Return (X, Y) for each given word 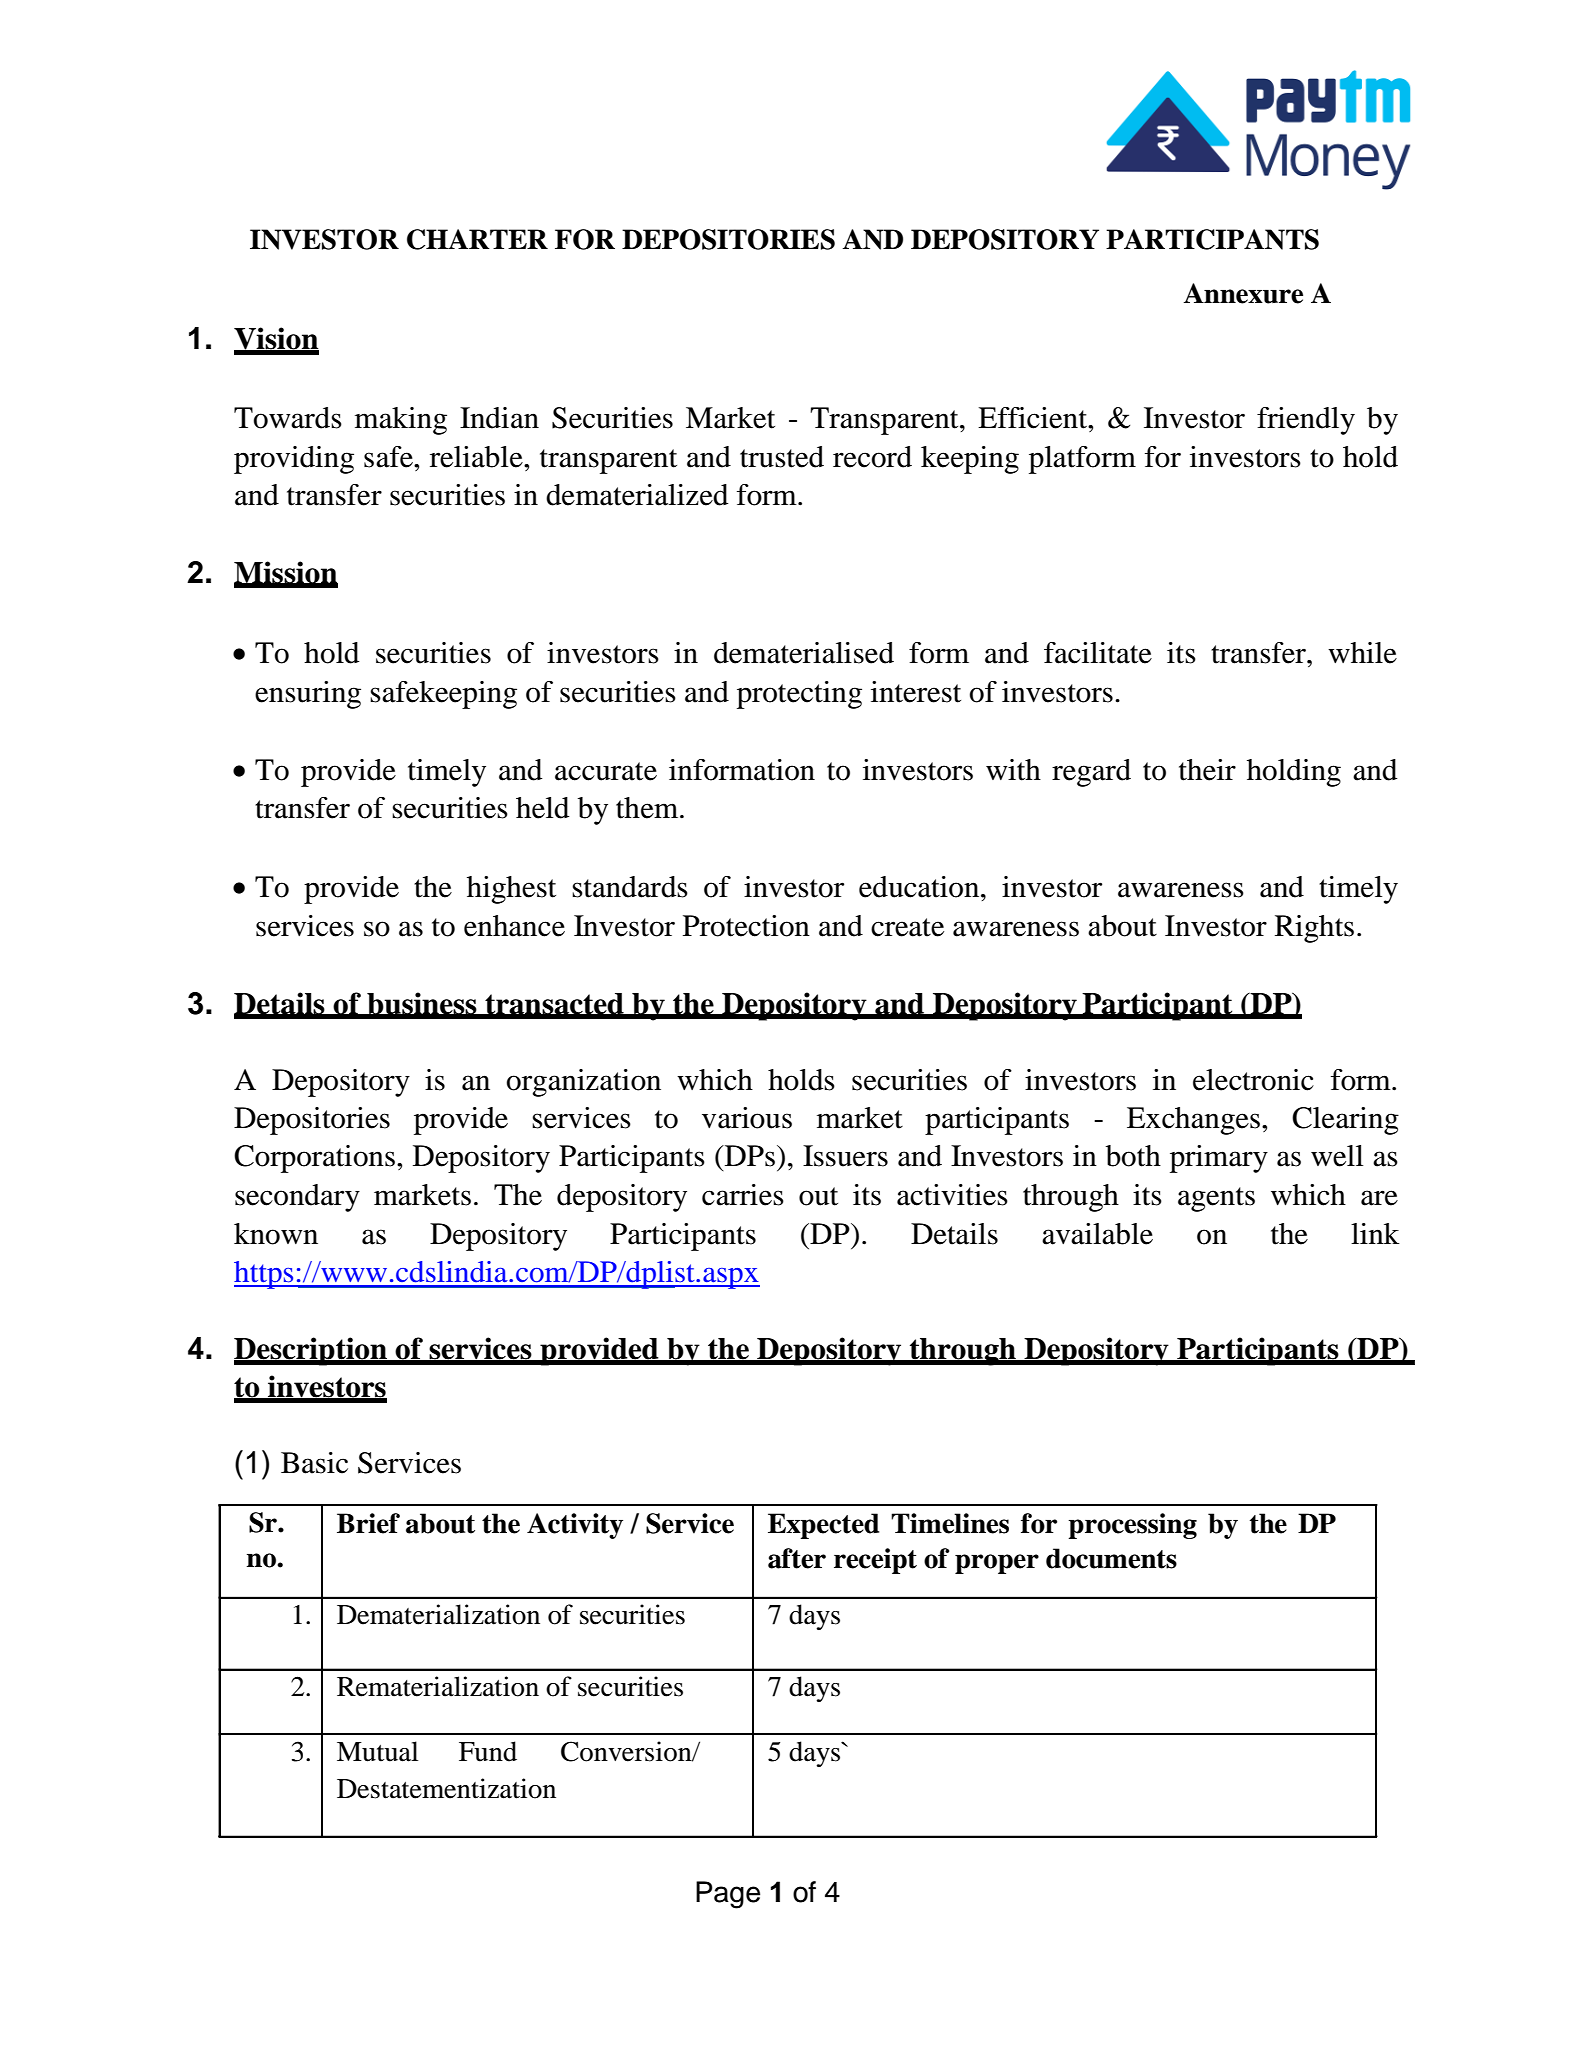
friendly (1306, 421)
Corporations (314, 1159)
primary (1219, 1159)
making (401, 421)
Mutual (377, 1751)
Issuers (845, 1156)
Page (728, 1895)
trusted (782, 457)
